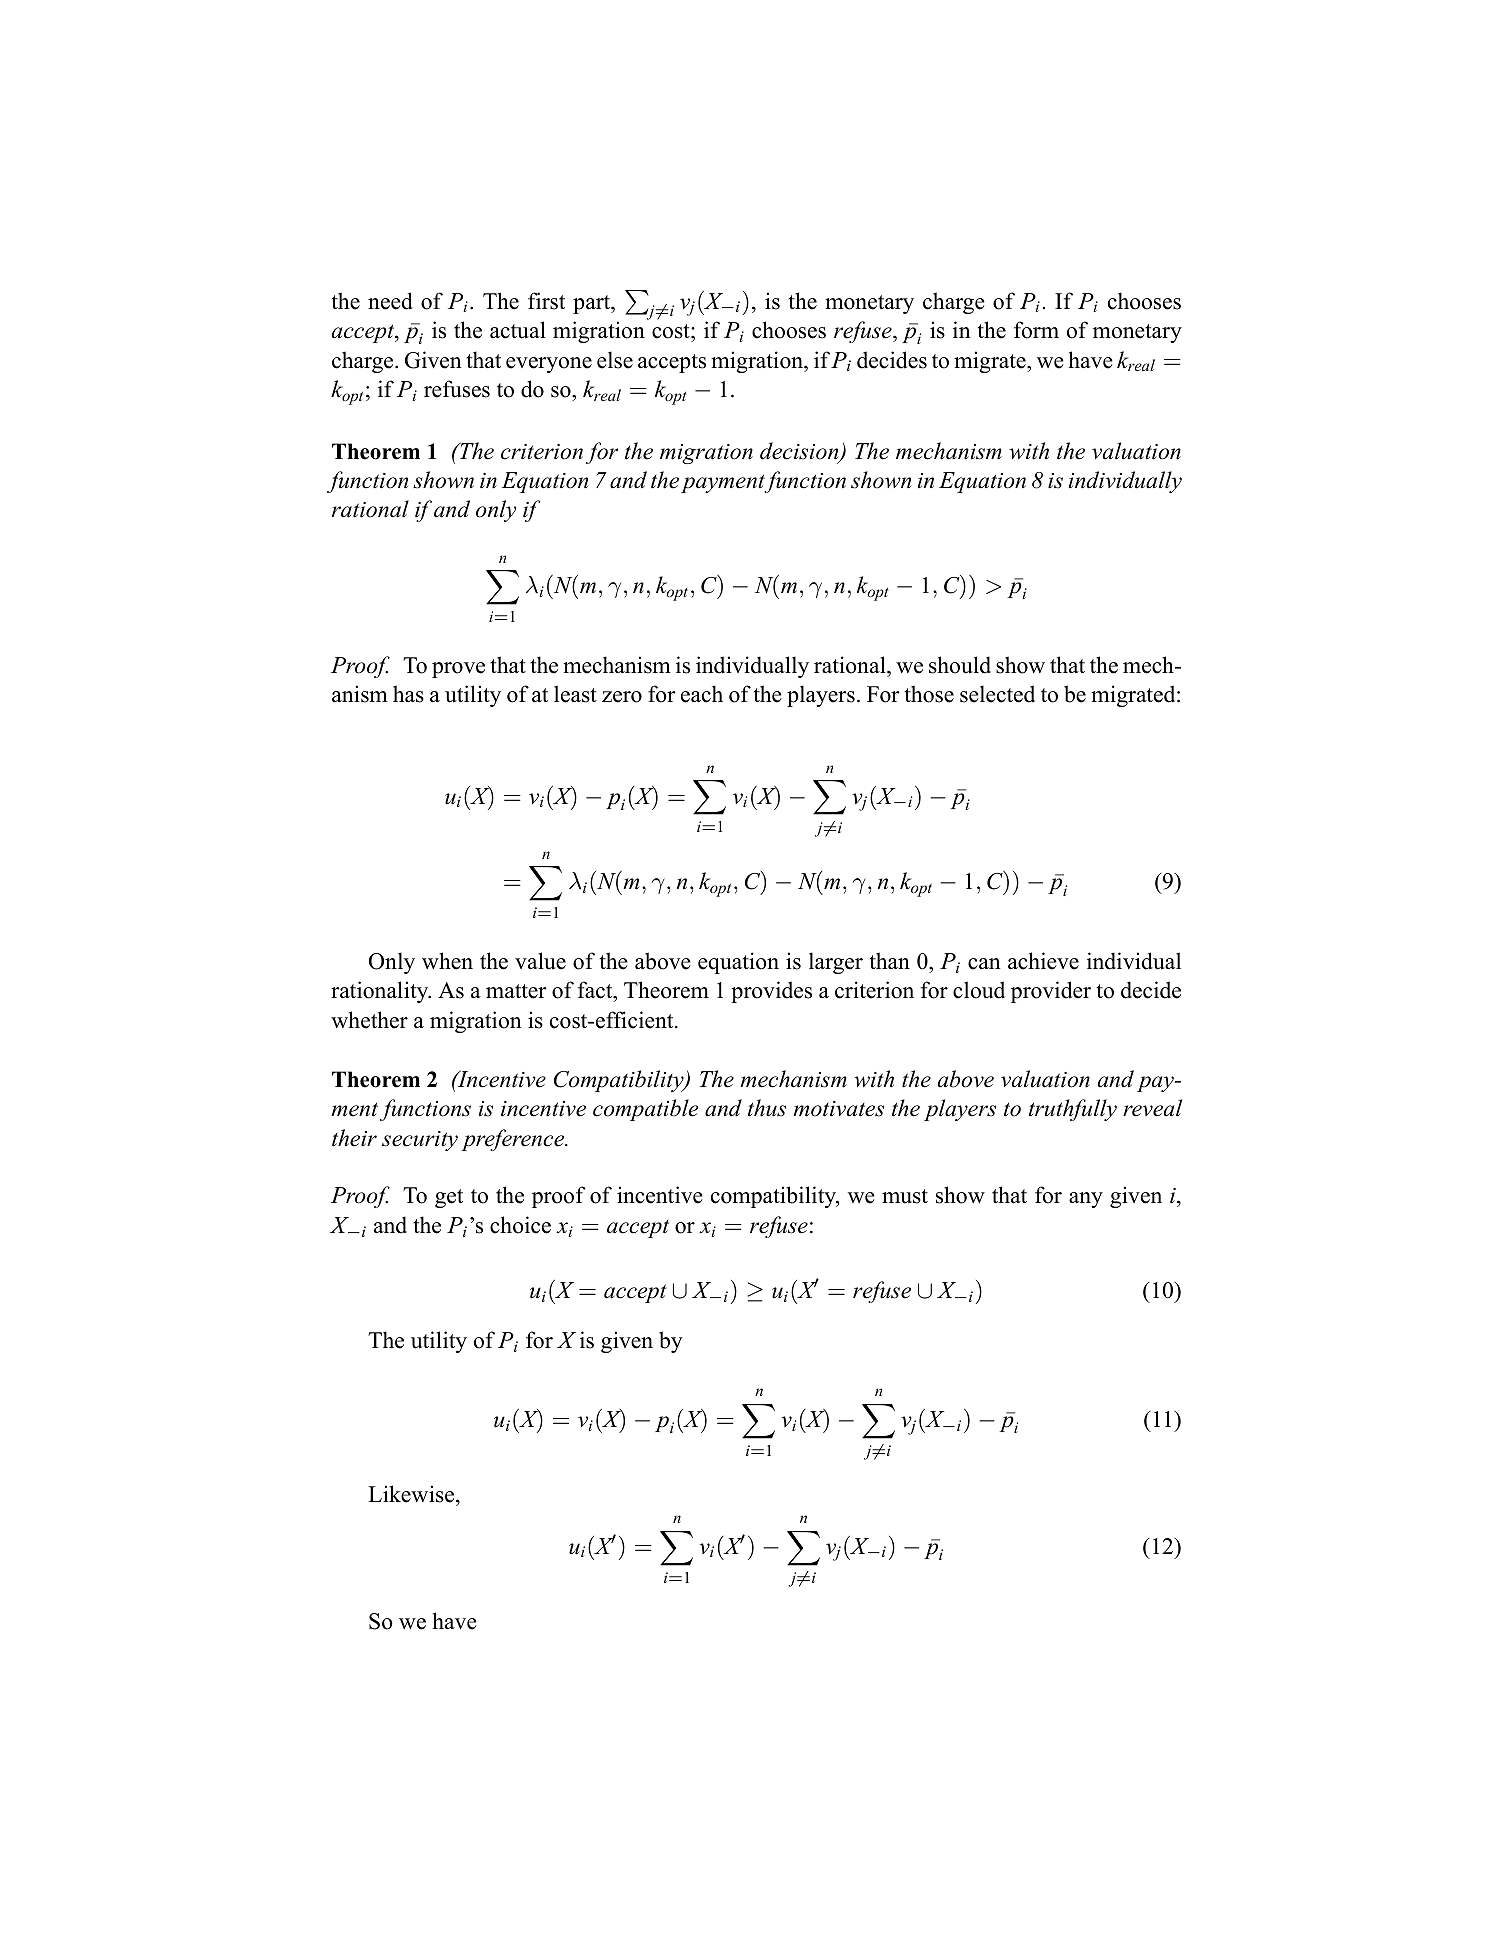  Describe the element at coordinates (1043, 961) in the screenshot. I see `achieve` at that location.
